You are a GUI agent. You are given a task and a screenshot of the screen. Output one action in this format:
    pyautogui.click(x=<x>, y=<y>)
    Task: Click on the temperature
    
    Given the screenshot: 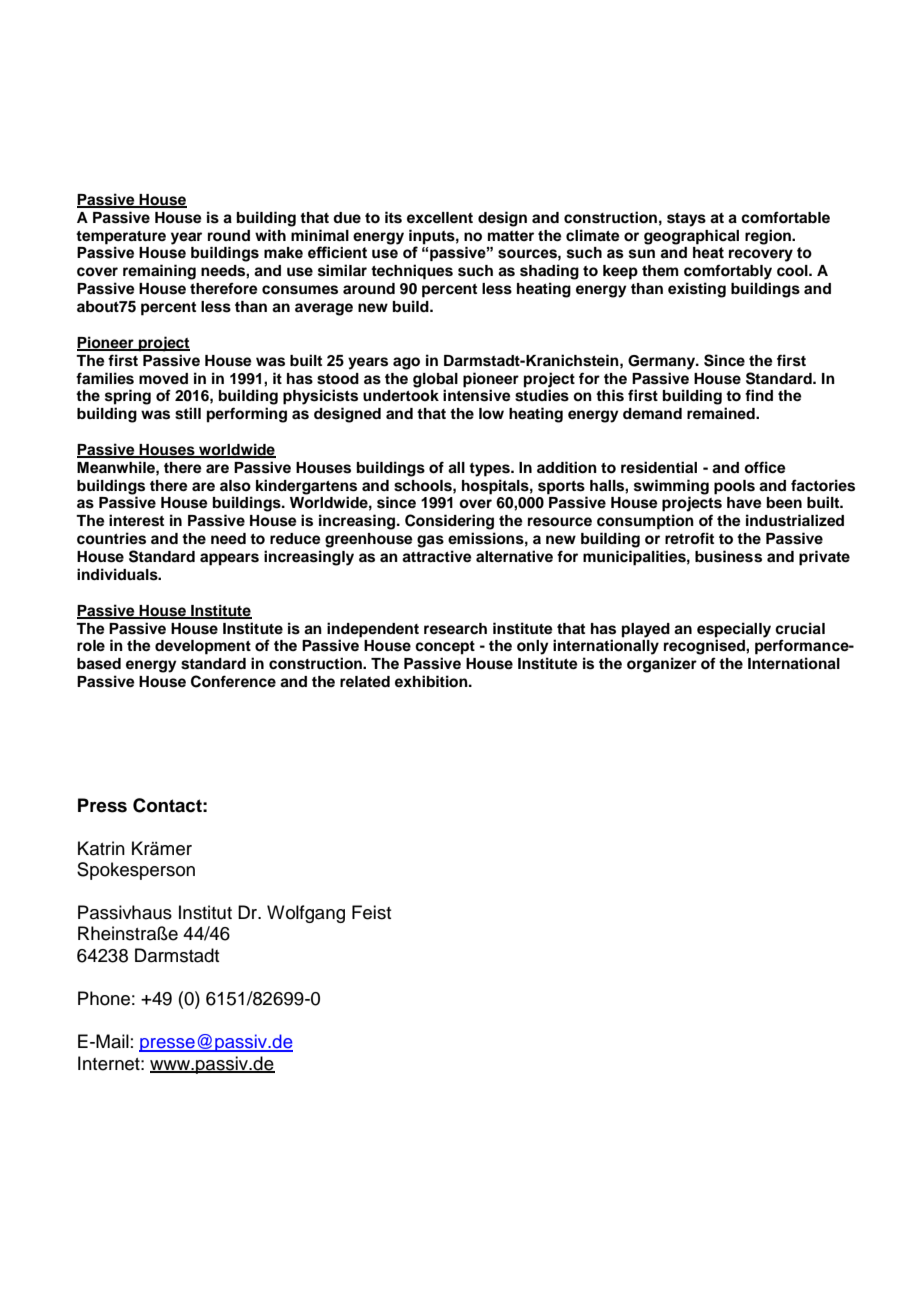 What is the action you would take?
    pyautogui.click(x=121, y=238)
